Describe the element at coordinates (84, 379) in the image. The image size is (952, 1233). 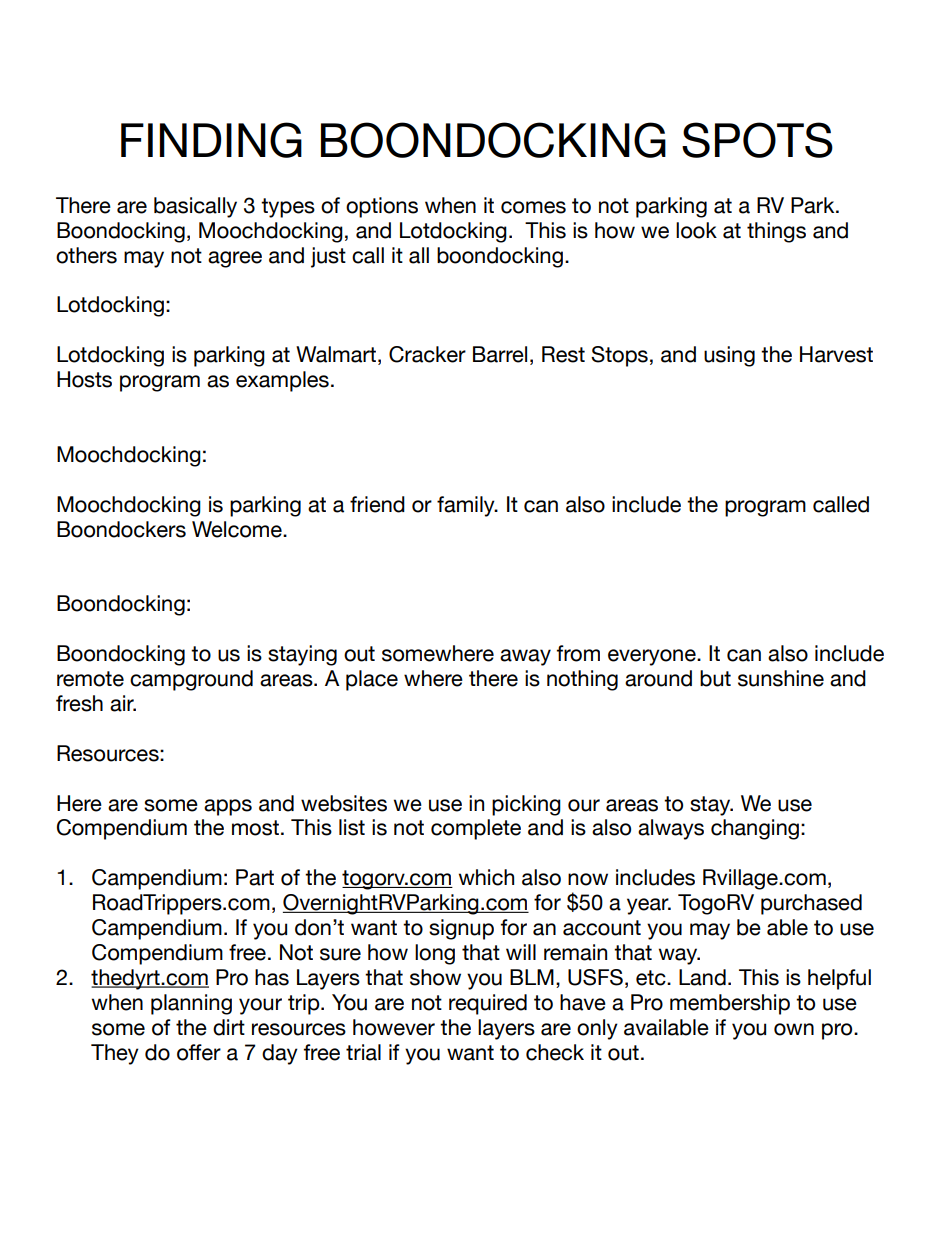
I see `Hosts` at that location.
